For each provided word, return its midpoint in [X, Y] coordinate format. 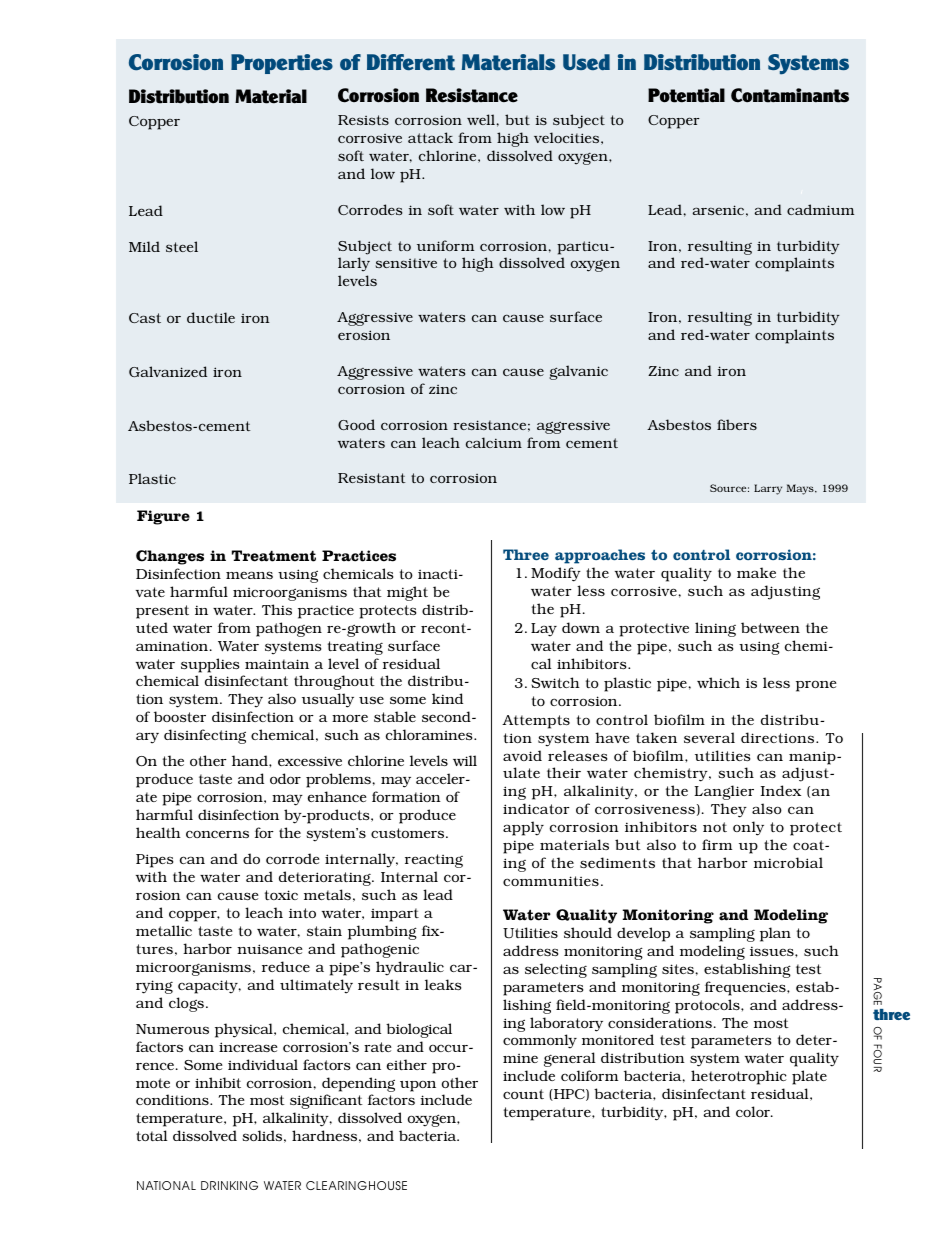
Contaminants [790, 95]
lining [715, 629]
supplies [210, 665]
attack [430, 137]
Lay [544, 630]
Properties [282, 64]
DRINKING [229, 1185]
